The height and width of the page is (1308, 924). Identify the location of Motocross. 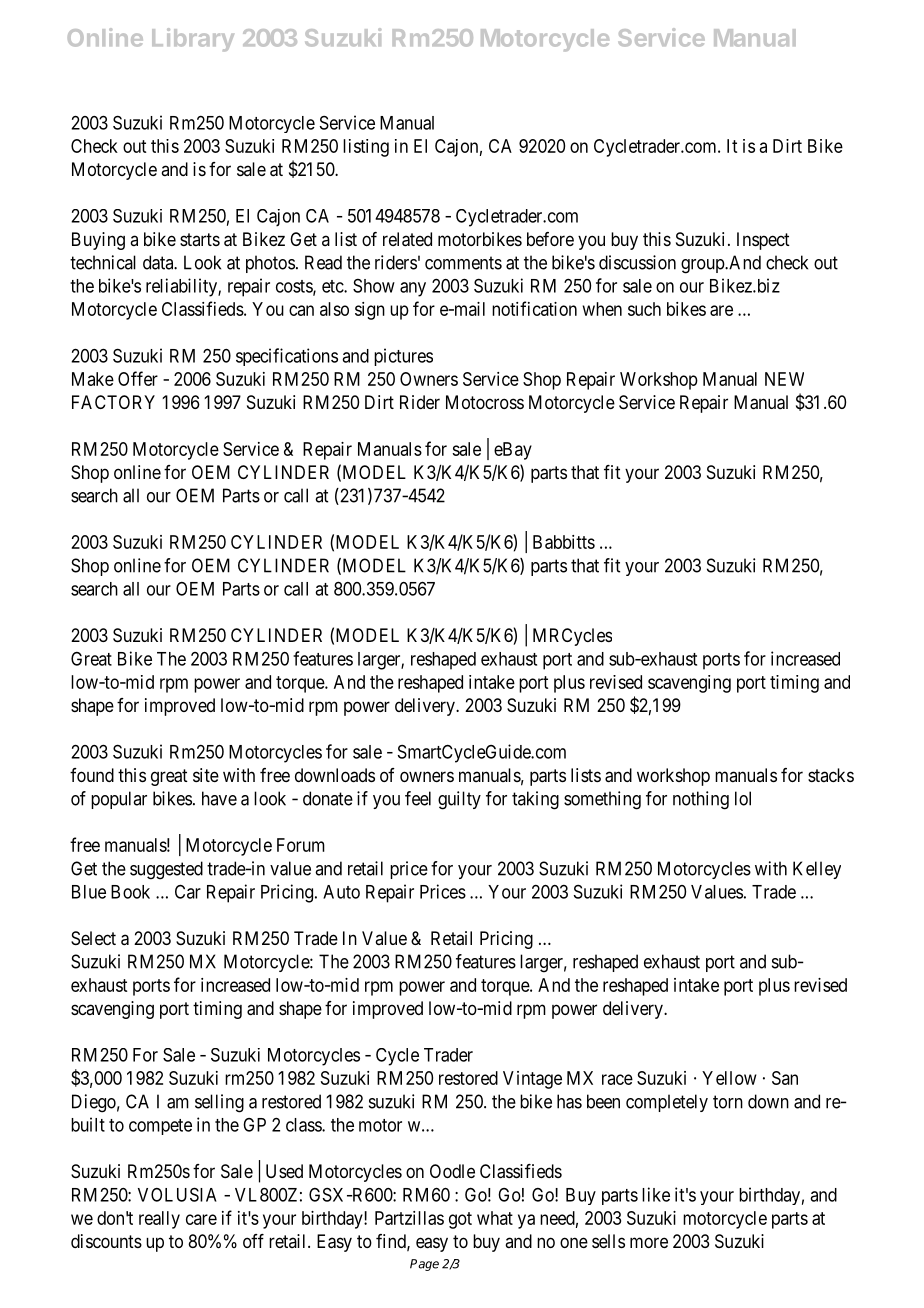
(485, 402).
